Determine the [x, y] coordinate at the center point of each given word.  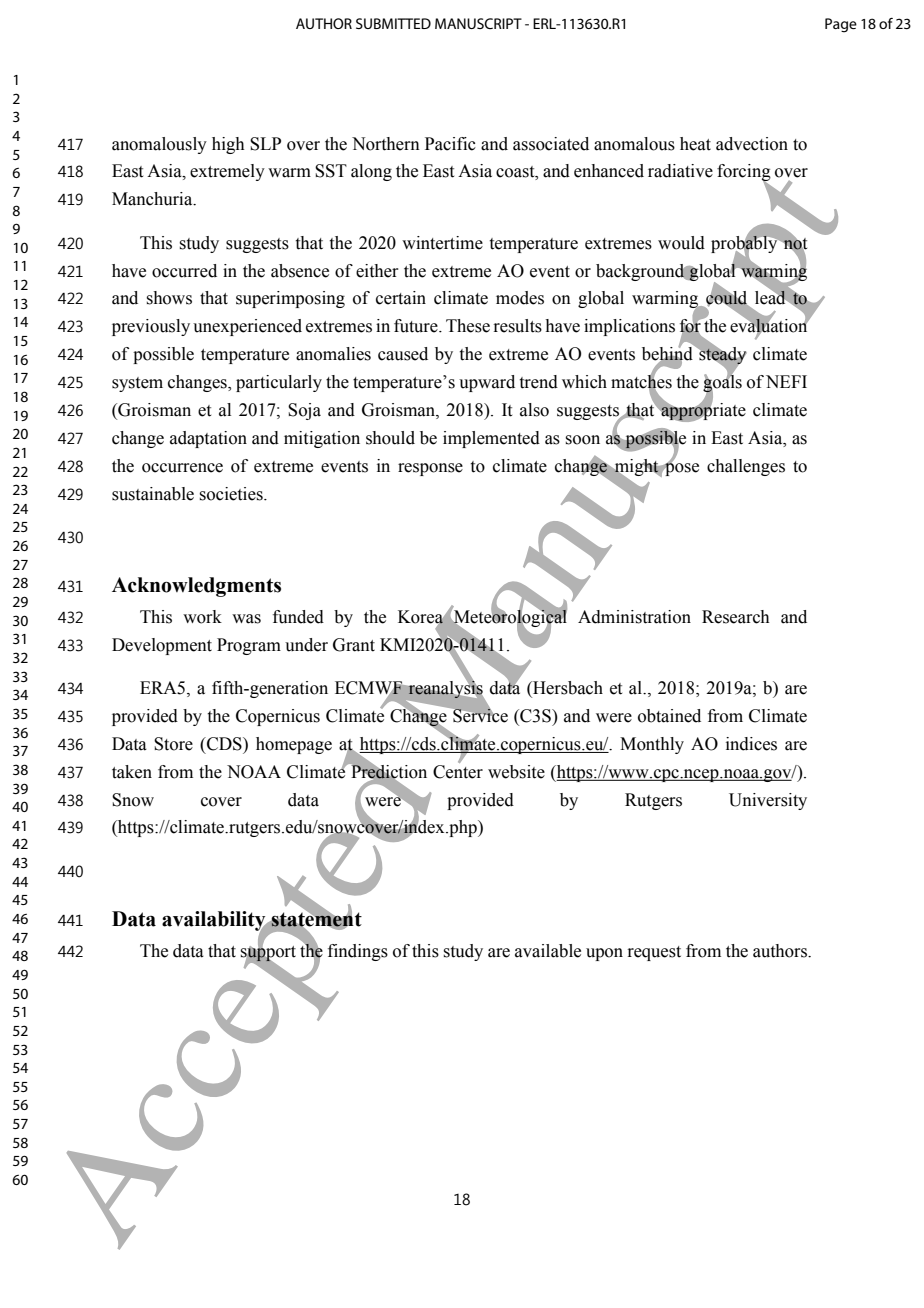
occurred [184, 271]
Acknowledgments [196, 587]
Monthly [652, 745]
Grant [354, 645]
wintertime [442, 243]
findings [358, 952]
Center [458, 772]
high [228, 145]
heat [695, 144]
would [681, 243]
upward [487, 383]
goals [722, 384]
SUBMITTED [393, 23]
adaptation [208, 439]
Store [173, 744]
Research [736, 617]
